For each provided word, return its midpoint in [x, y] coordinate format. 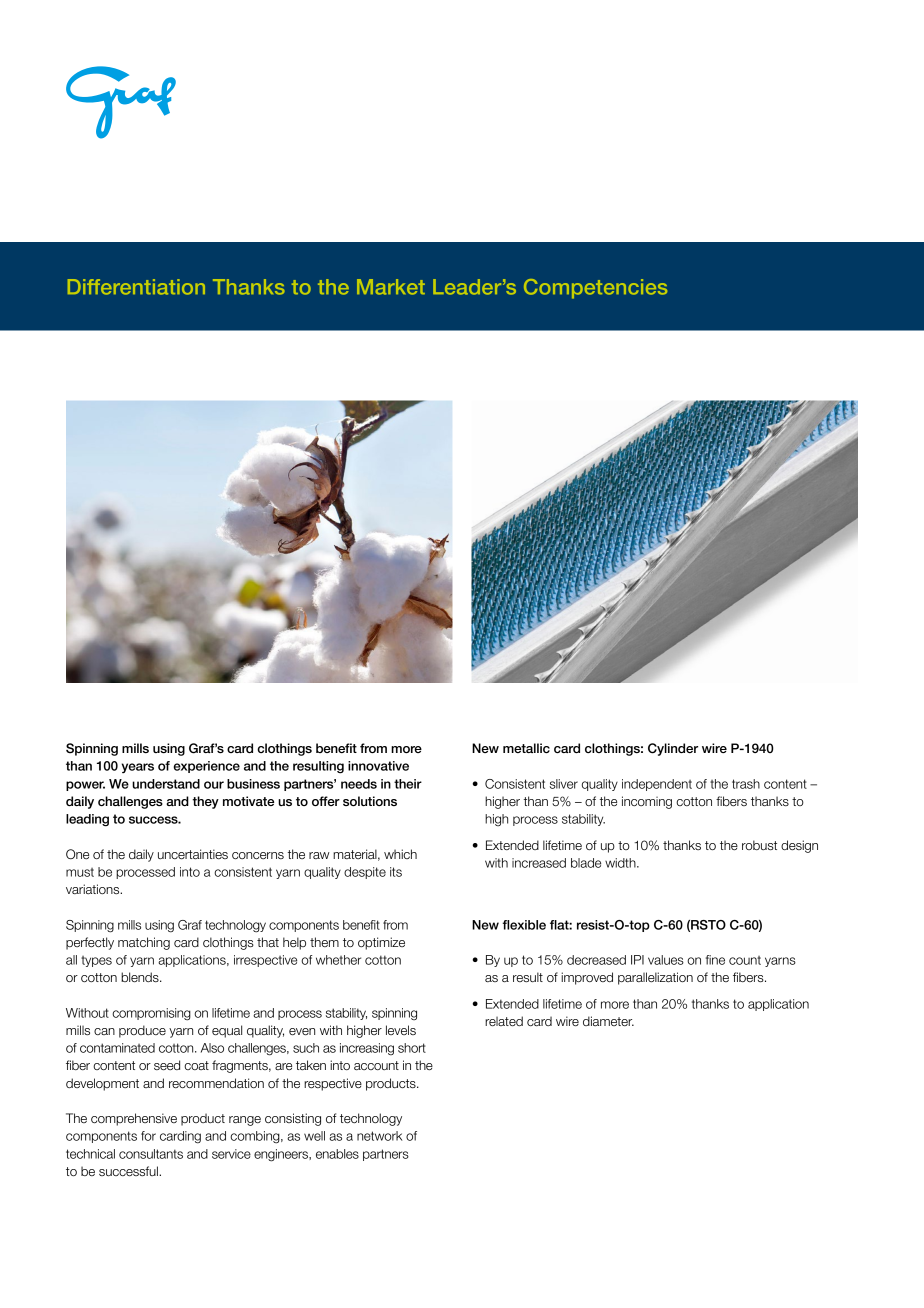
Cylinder [673, 749]
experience [206, 767]
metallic [526, 748]
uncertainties [193, 854]
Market [391, 287]
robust [759, 845]
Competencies [595, 289]
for [148, 1136]
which [400, 854]
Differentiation [136, 287]
